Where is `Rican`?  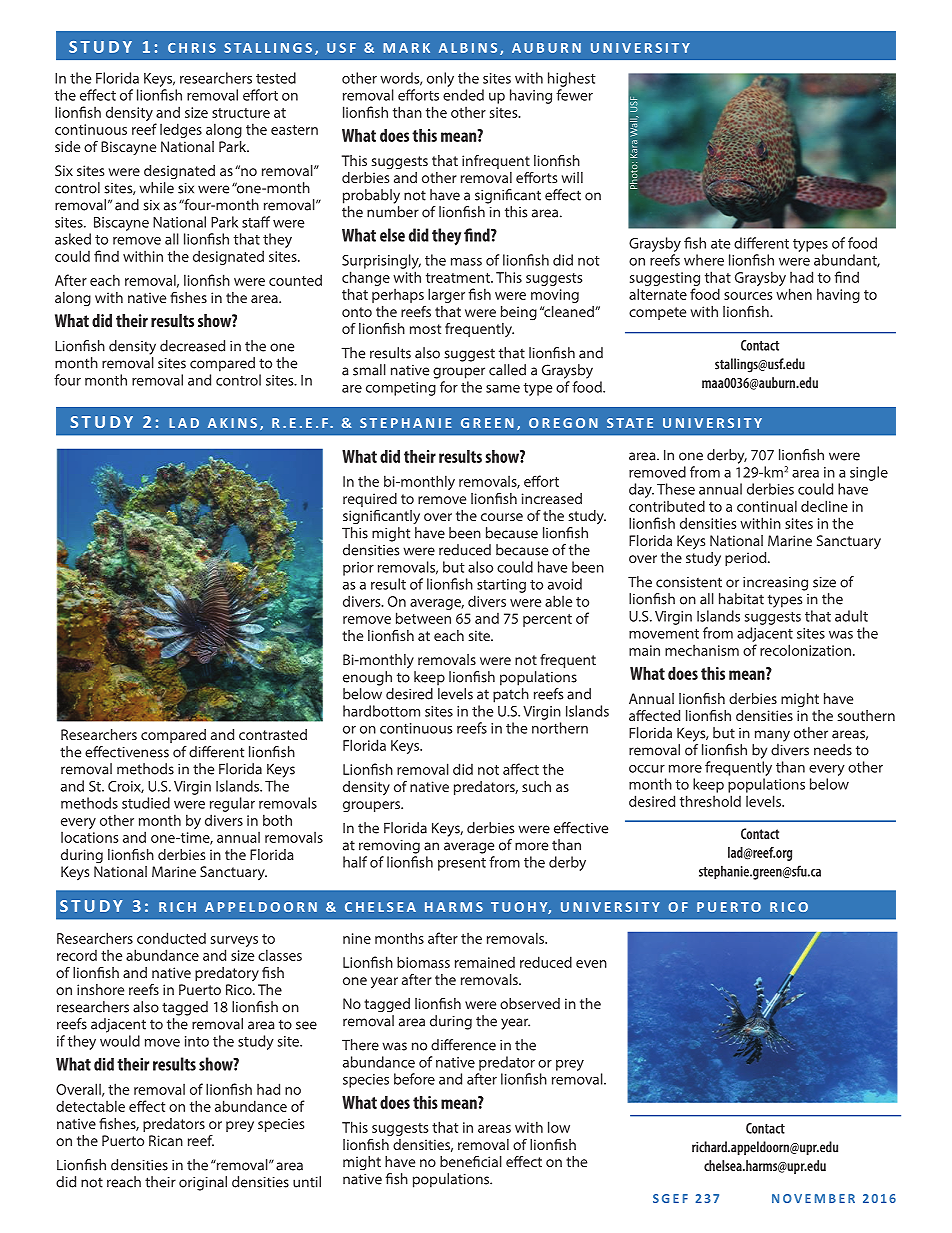 Rican is located at coordinates (166, 1140).
